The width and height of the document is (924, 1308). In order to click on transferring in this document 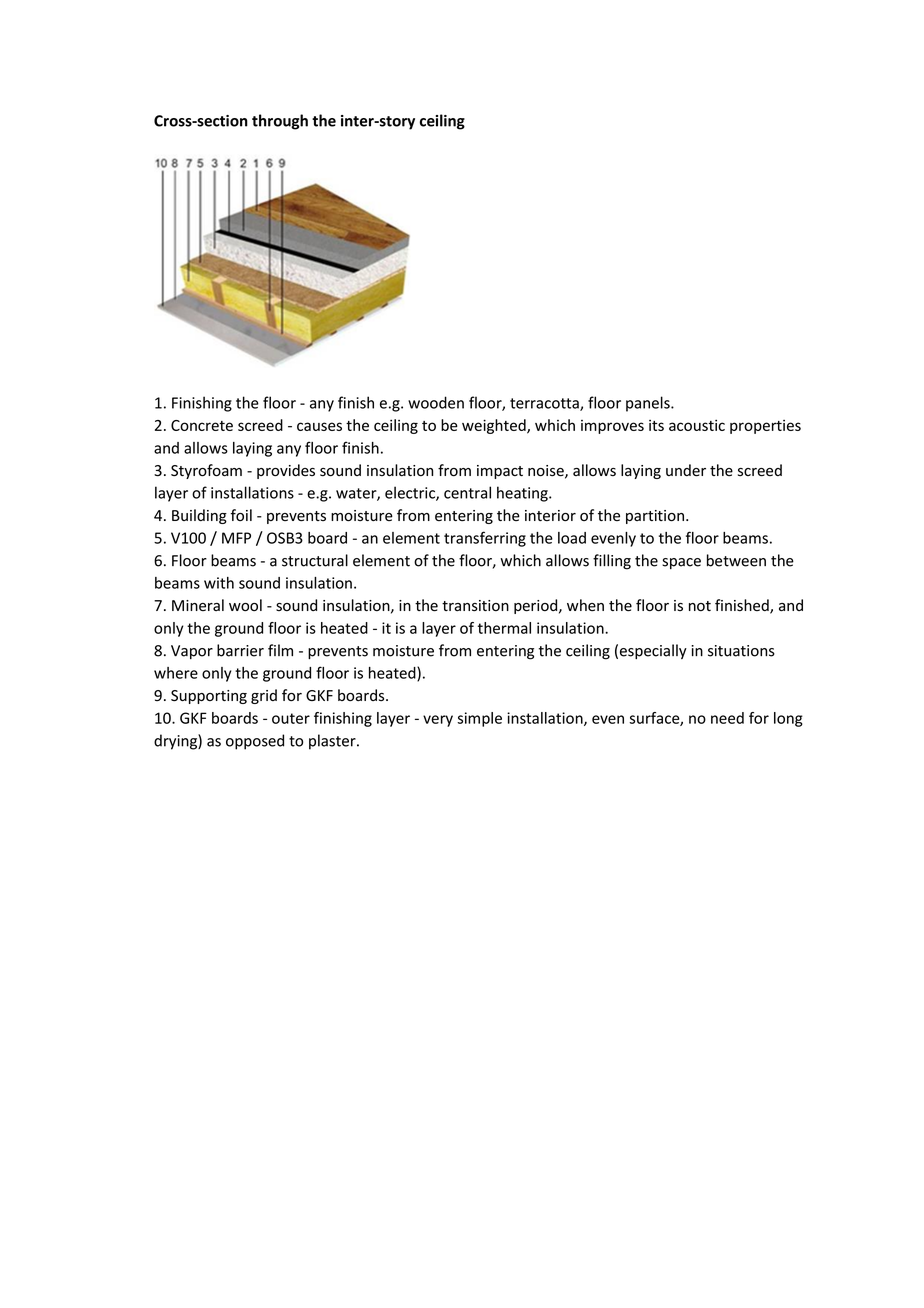, I will do `click(485, 539)`.
